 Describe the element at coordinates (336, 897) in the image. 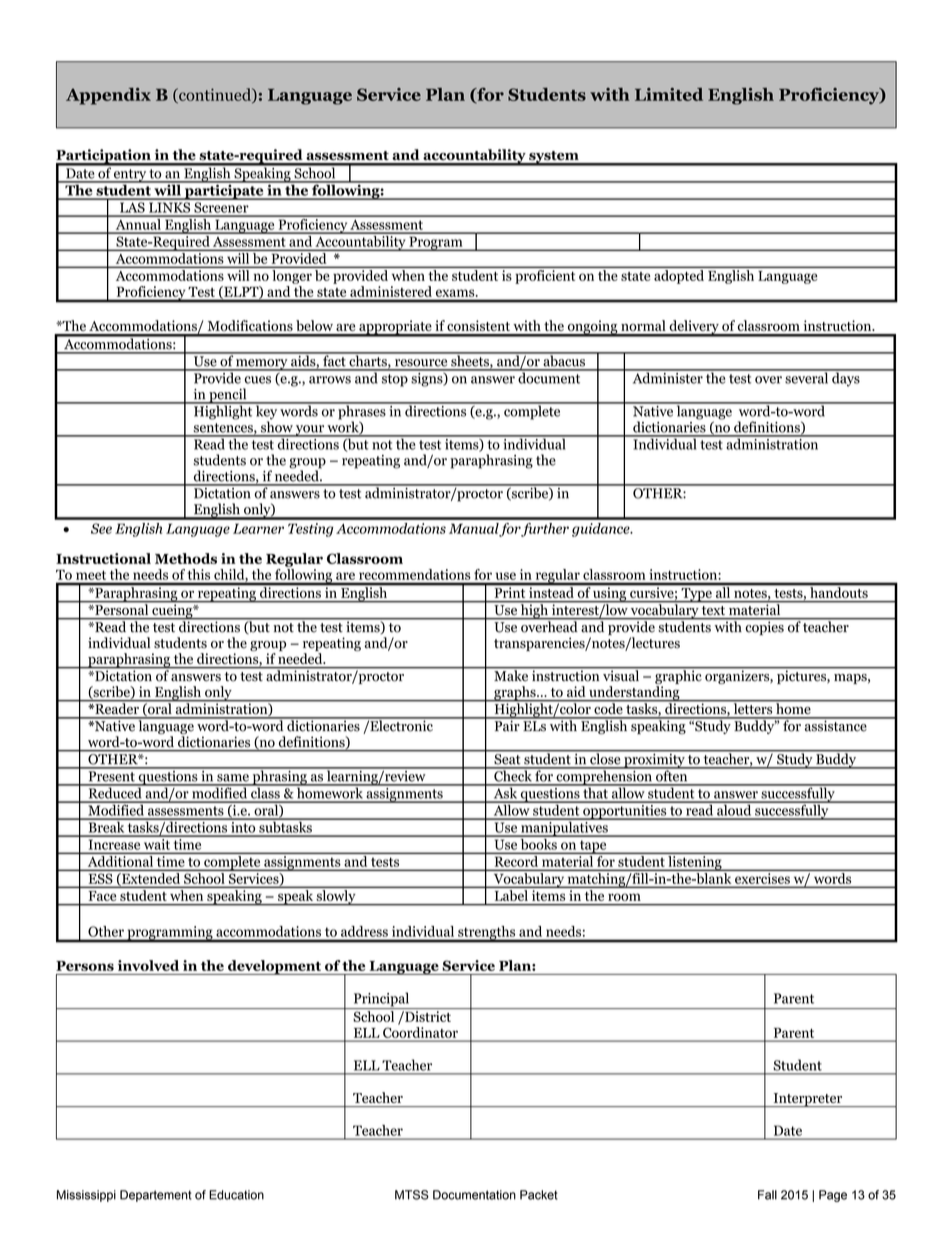

I see `slowly` at that location.
